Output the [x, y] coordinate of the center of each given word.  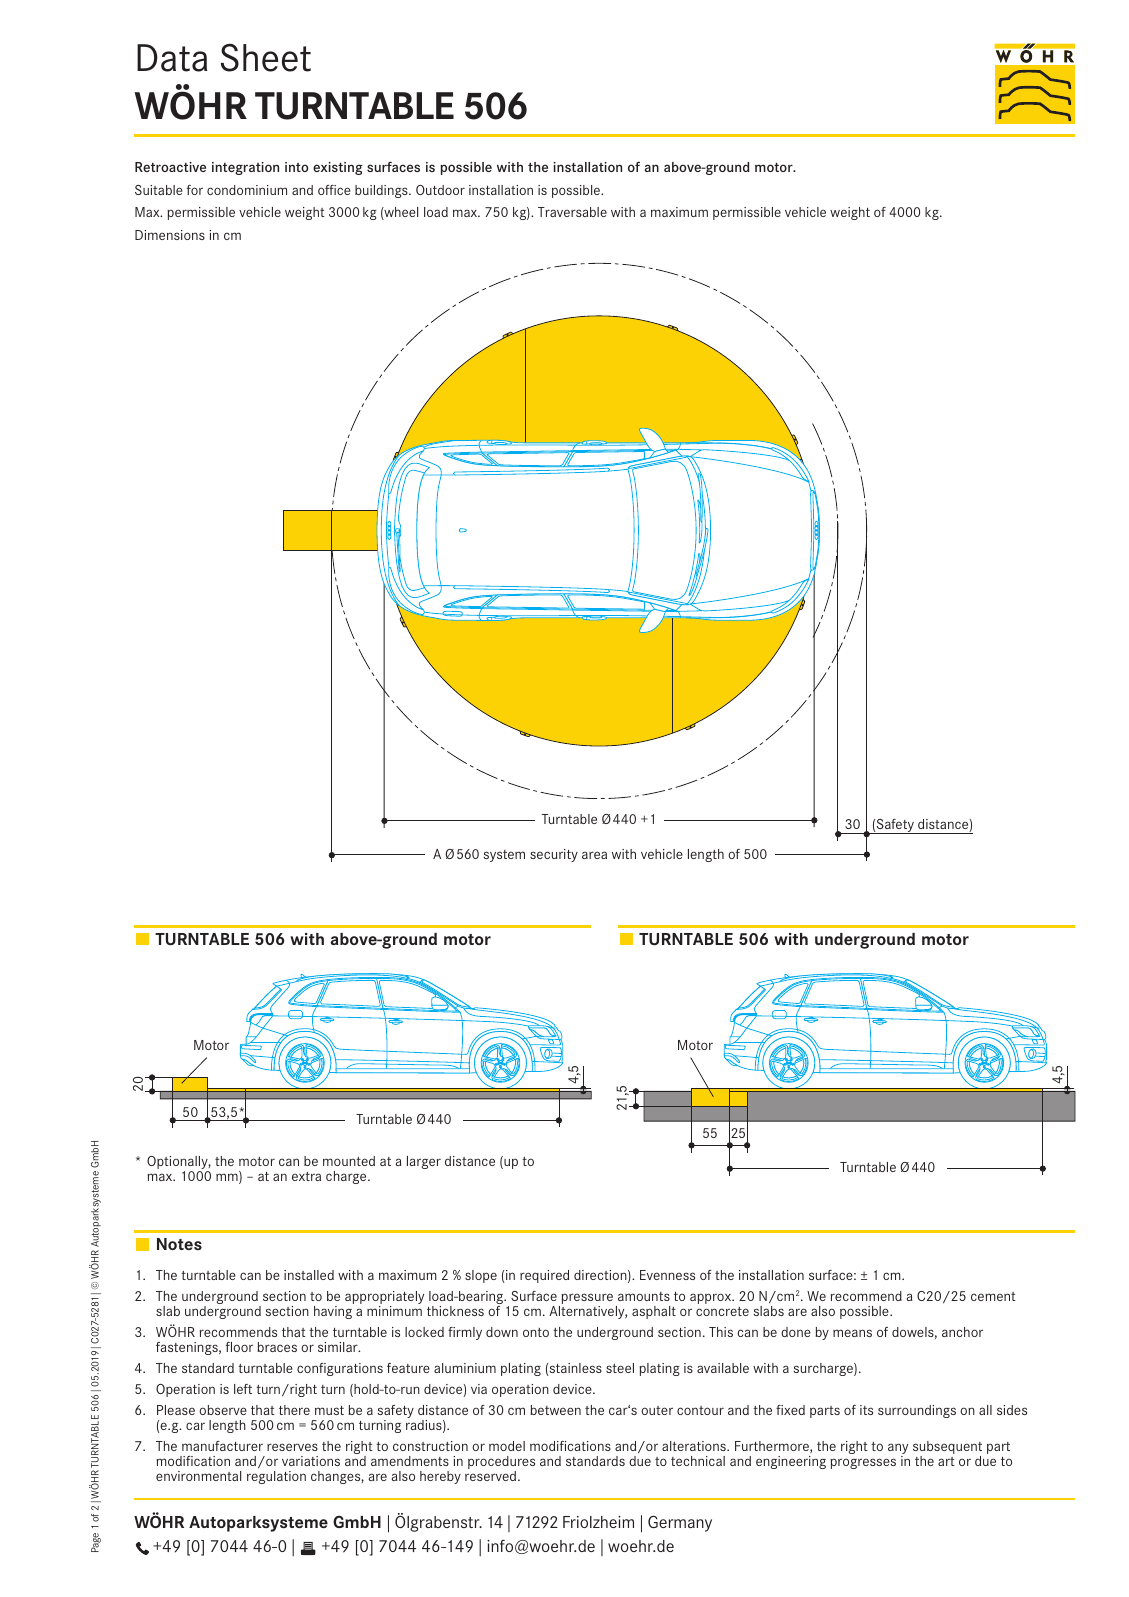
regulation [276, 1477]
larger [424, 1162]
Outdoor [440, 190]
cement [993, 1296]
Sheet [266, 57]
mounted [349, 1161]
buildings [382, 191]
